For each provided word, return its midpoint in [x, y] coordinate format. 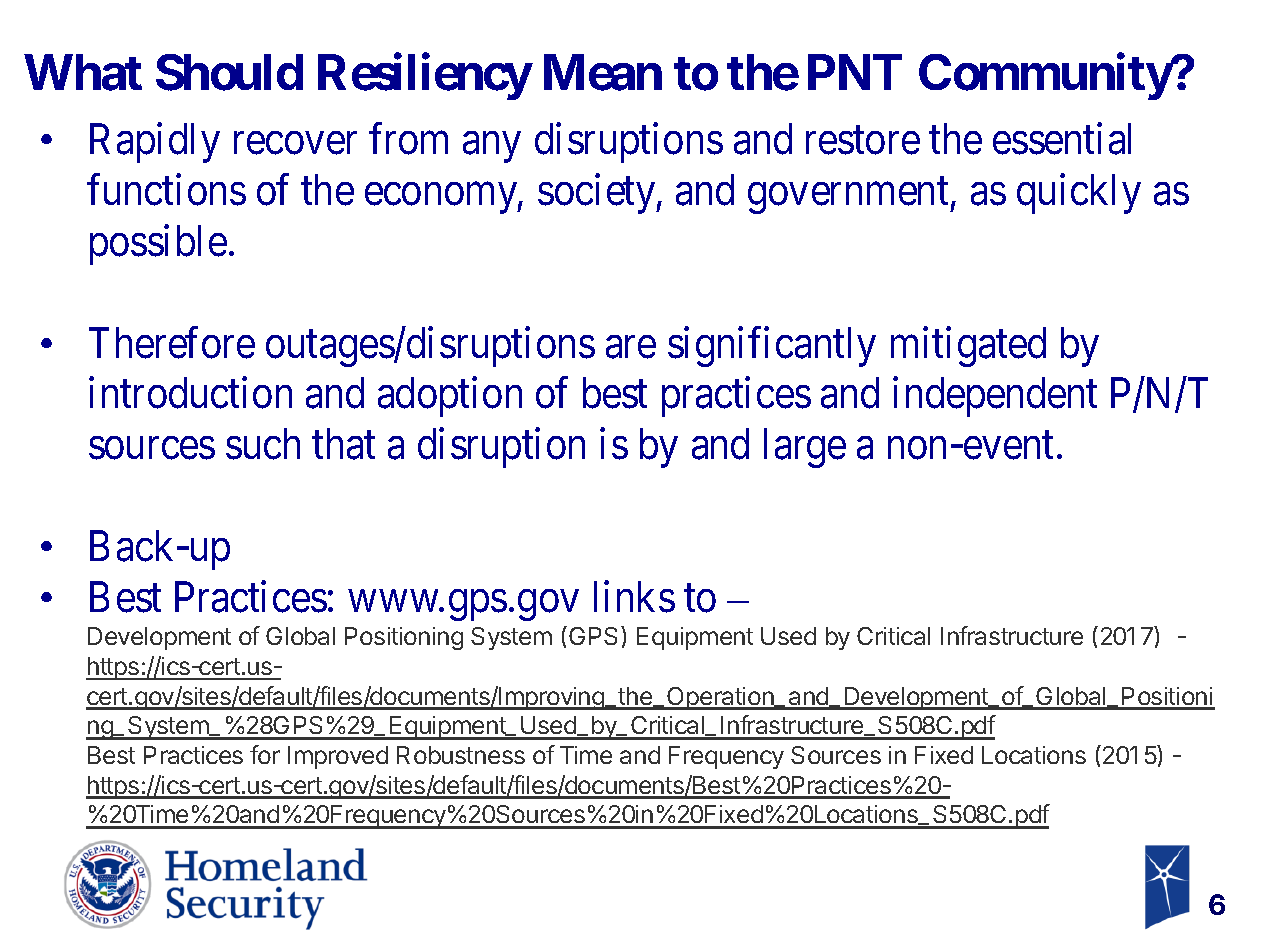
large [805, 448]
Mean [603, 73]
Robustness [461, 755]
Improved [338, 757]
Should [229, 72]
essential [1062, 139]
